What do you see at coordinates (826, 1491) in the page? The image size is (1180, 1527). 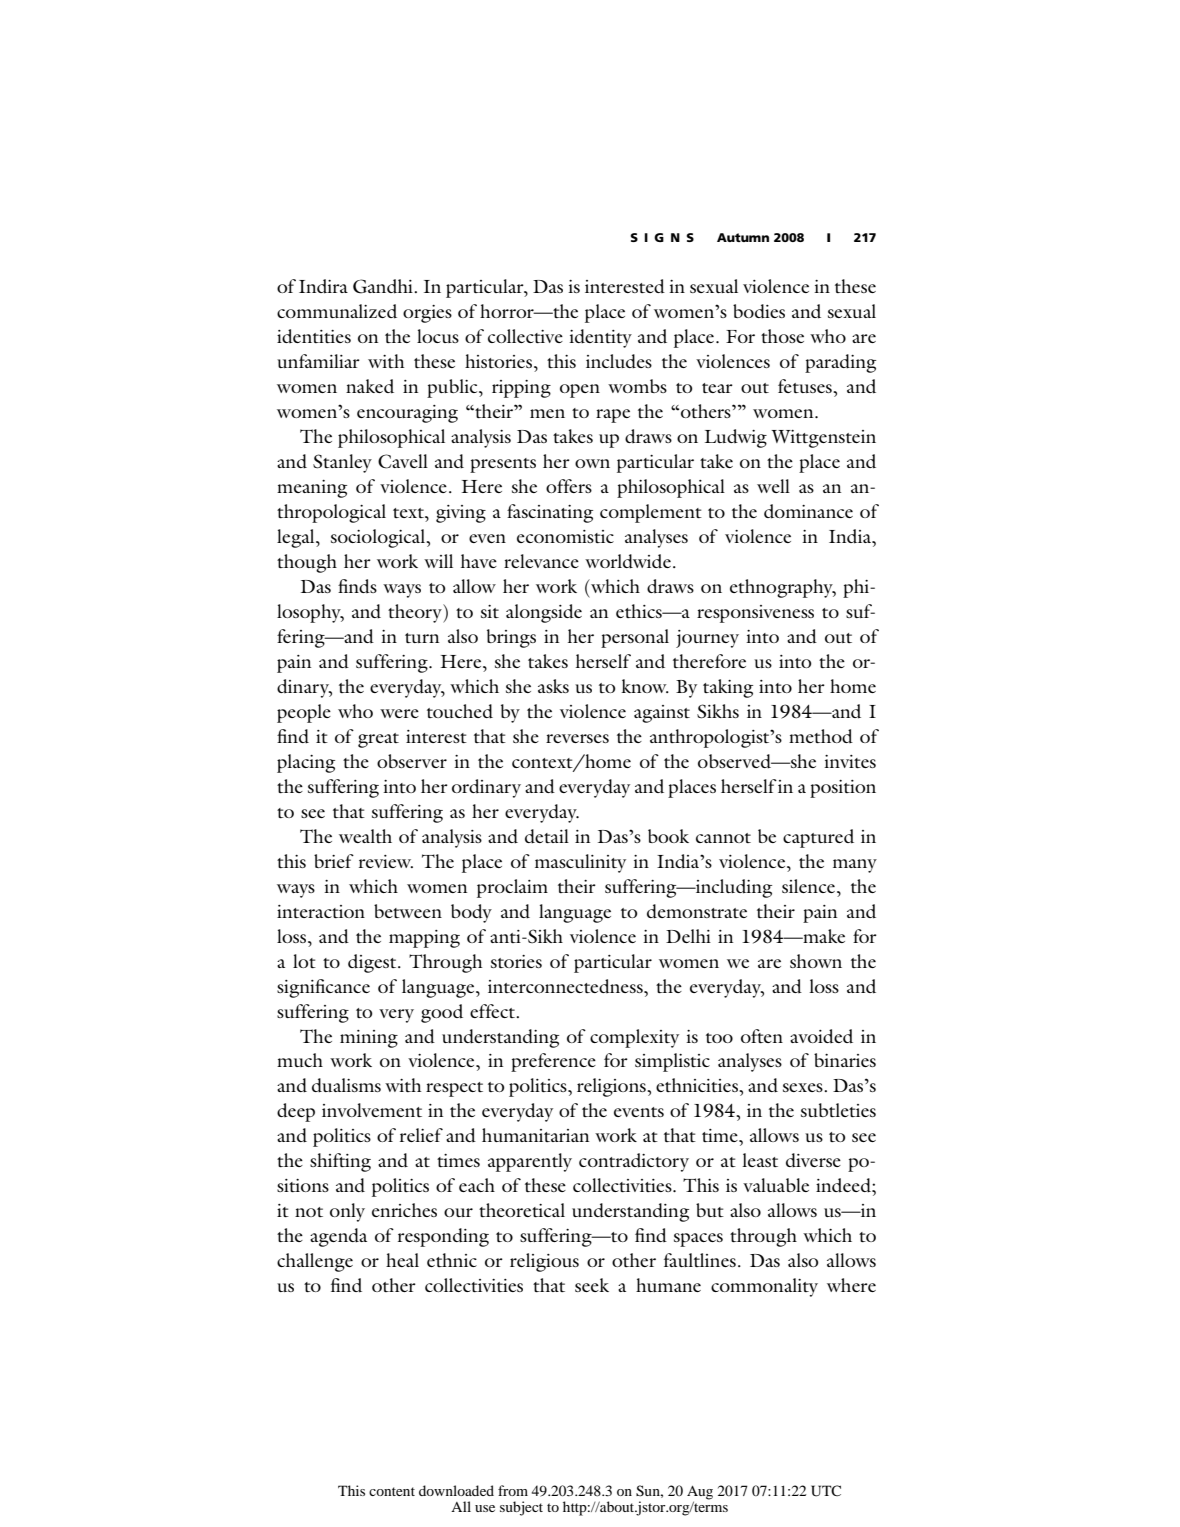 I see `UTC` at bounding box center [826, 1491].
